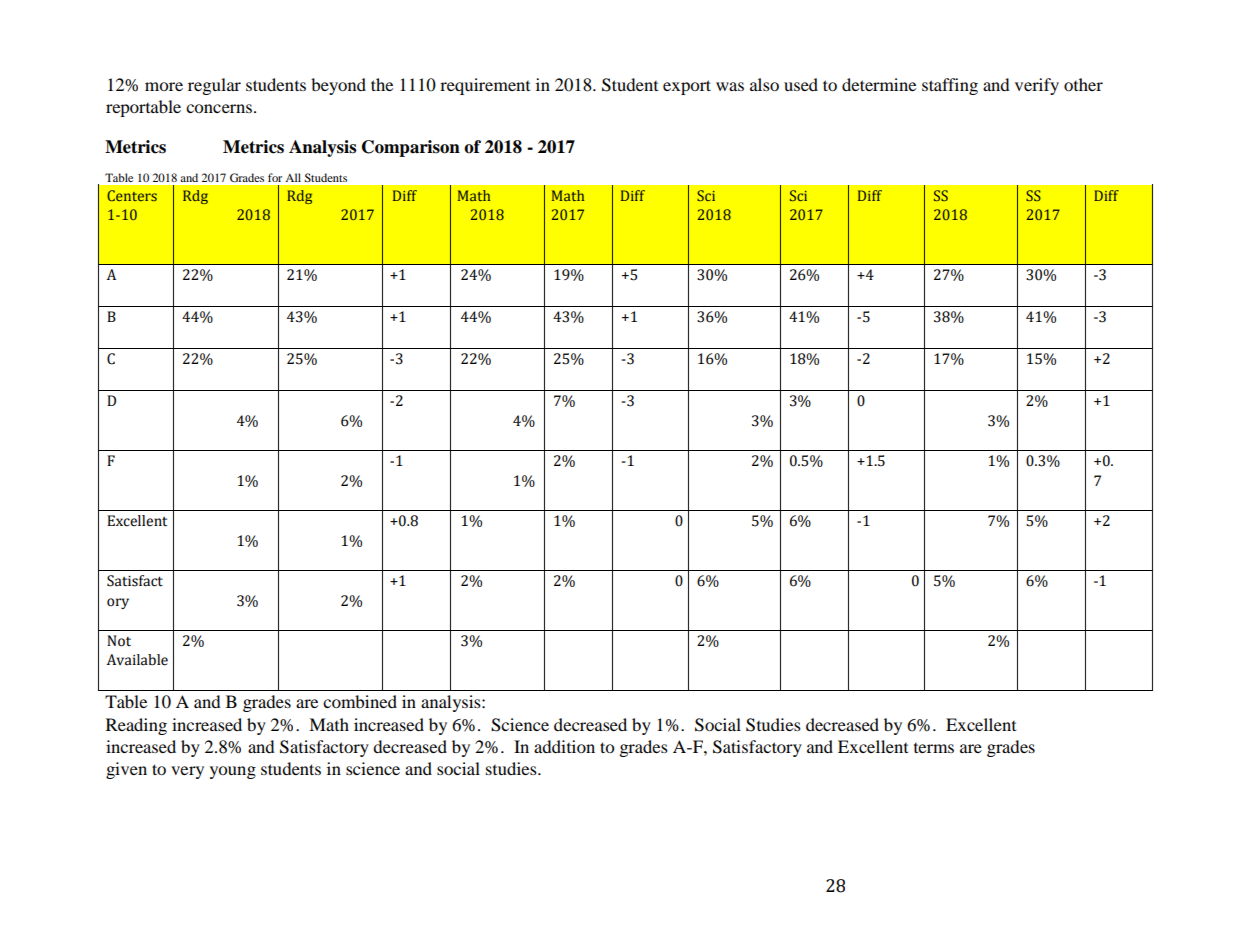  Describe the element at coordinates (360, 701) in the screenshot. I see `combined` at that location.
